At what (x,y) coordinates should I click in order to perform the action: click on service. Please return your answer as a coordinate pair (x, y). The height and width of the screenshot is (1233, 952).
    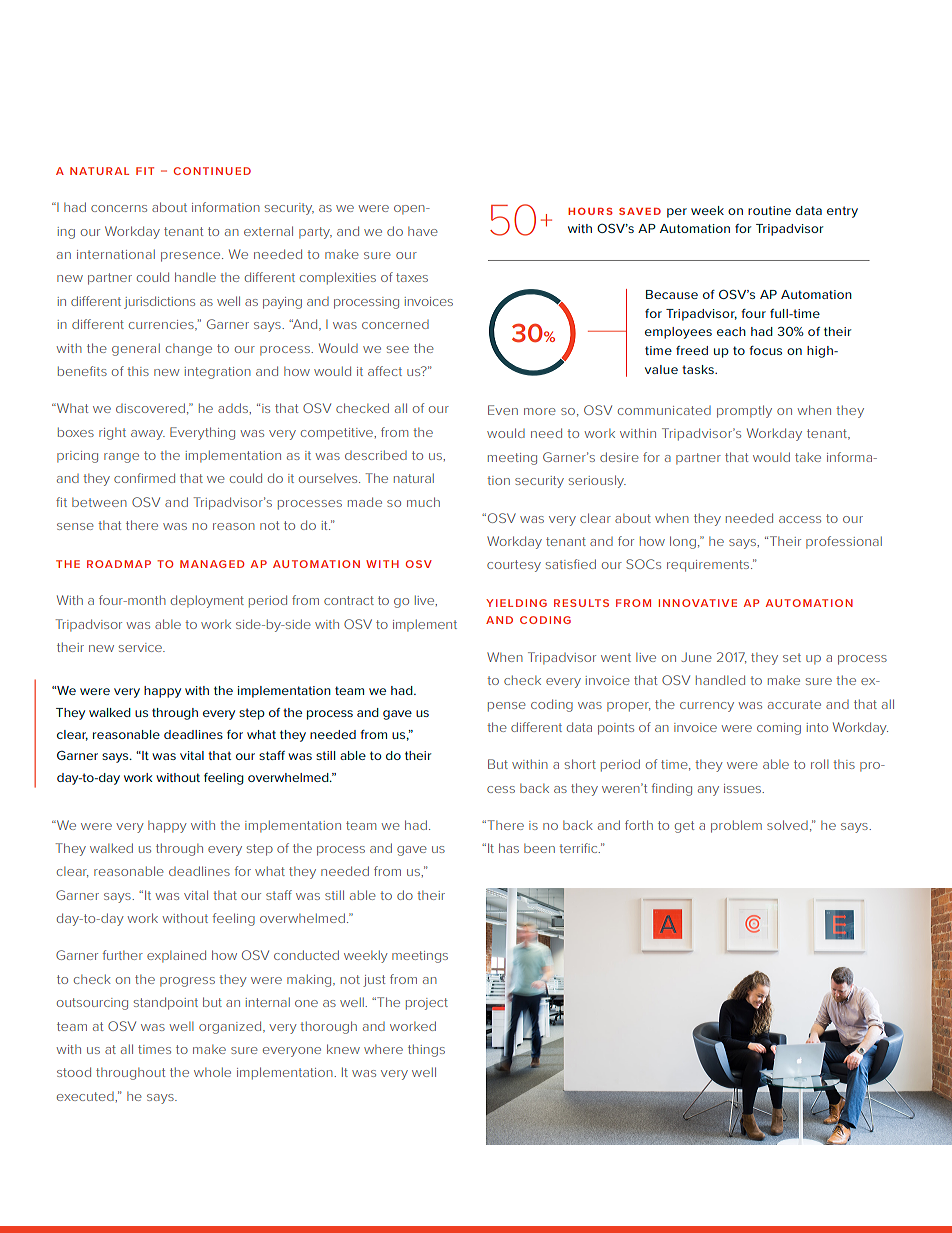
    Looking at the image, I should click on (141, 647).
